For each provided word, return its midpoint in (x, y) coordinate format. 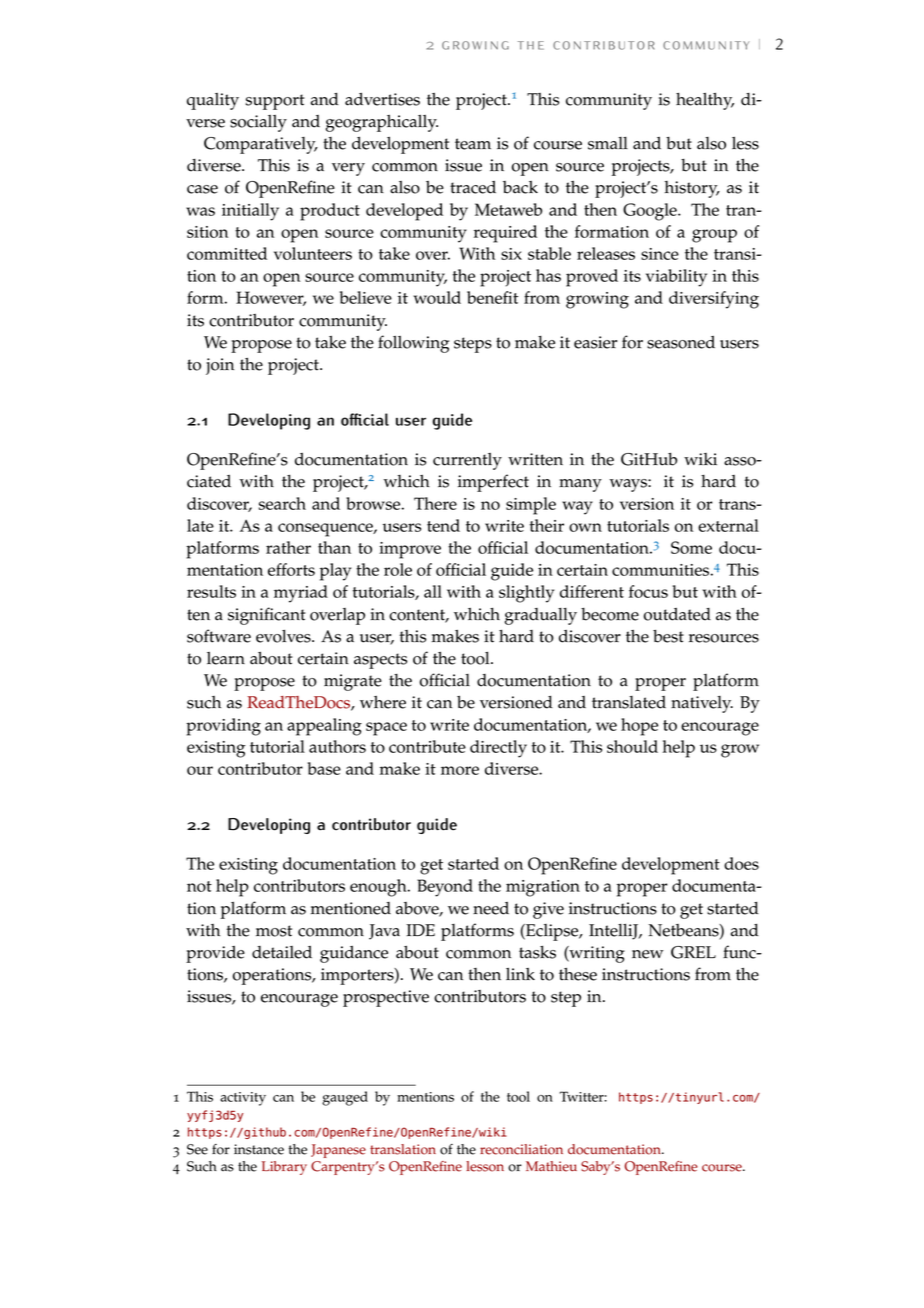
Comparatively (261, 145)
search (282, 503)
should (632, 746)
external (728, 525)
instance (259, 1149)
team (473, 144)
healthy (705, 101)
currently (467, 461)
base (324, 768)
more (460, 770)
